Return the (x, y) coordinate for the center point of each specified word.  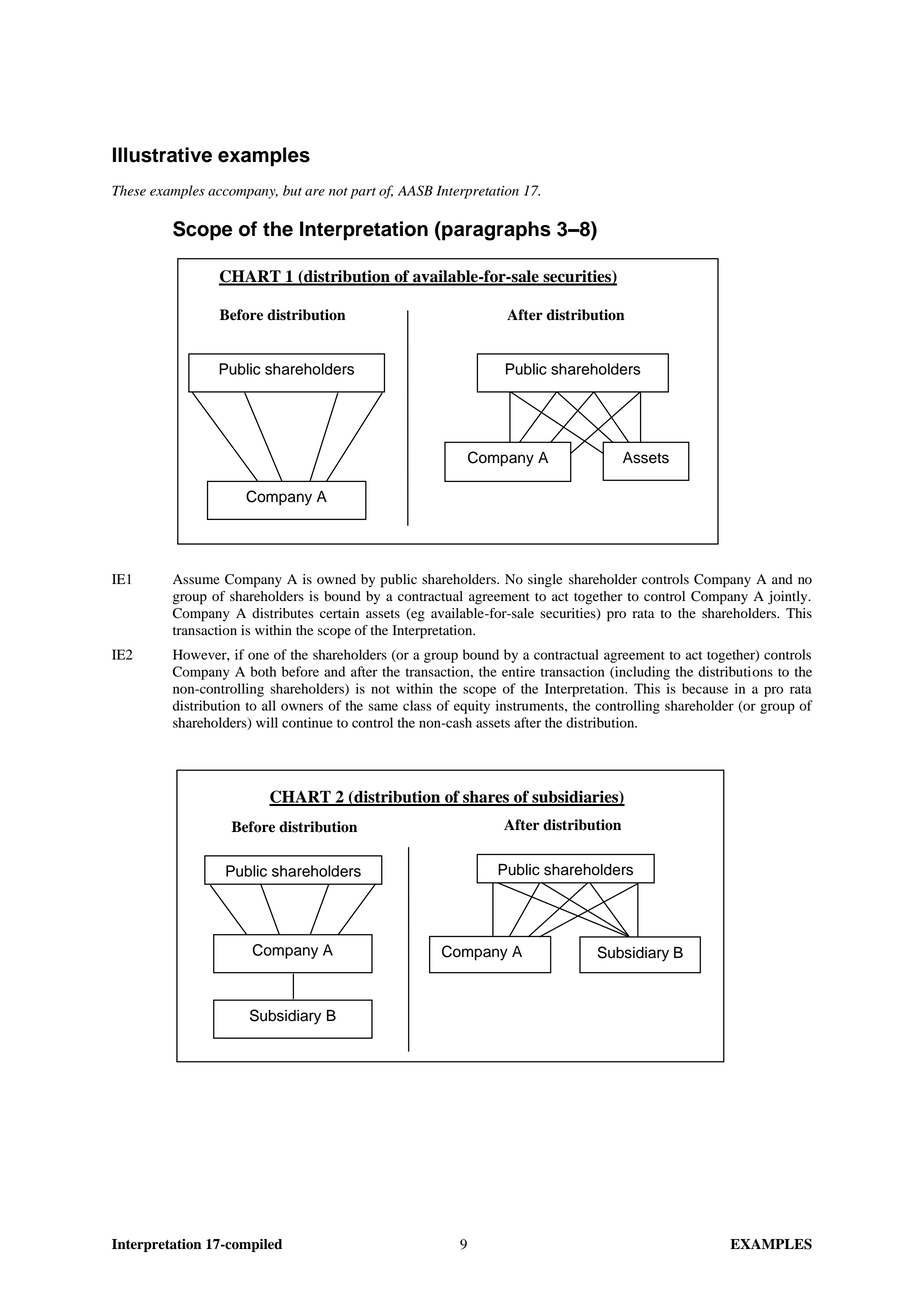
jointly (789, 598)
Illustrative (162, 155)
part (363, 193)
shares (486, 798)
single (545, 581)
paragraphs (495, 231)
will (267, 722)
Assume (196, 579)
